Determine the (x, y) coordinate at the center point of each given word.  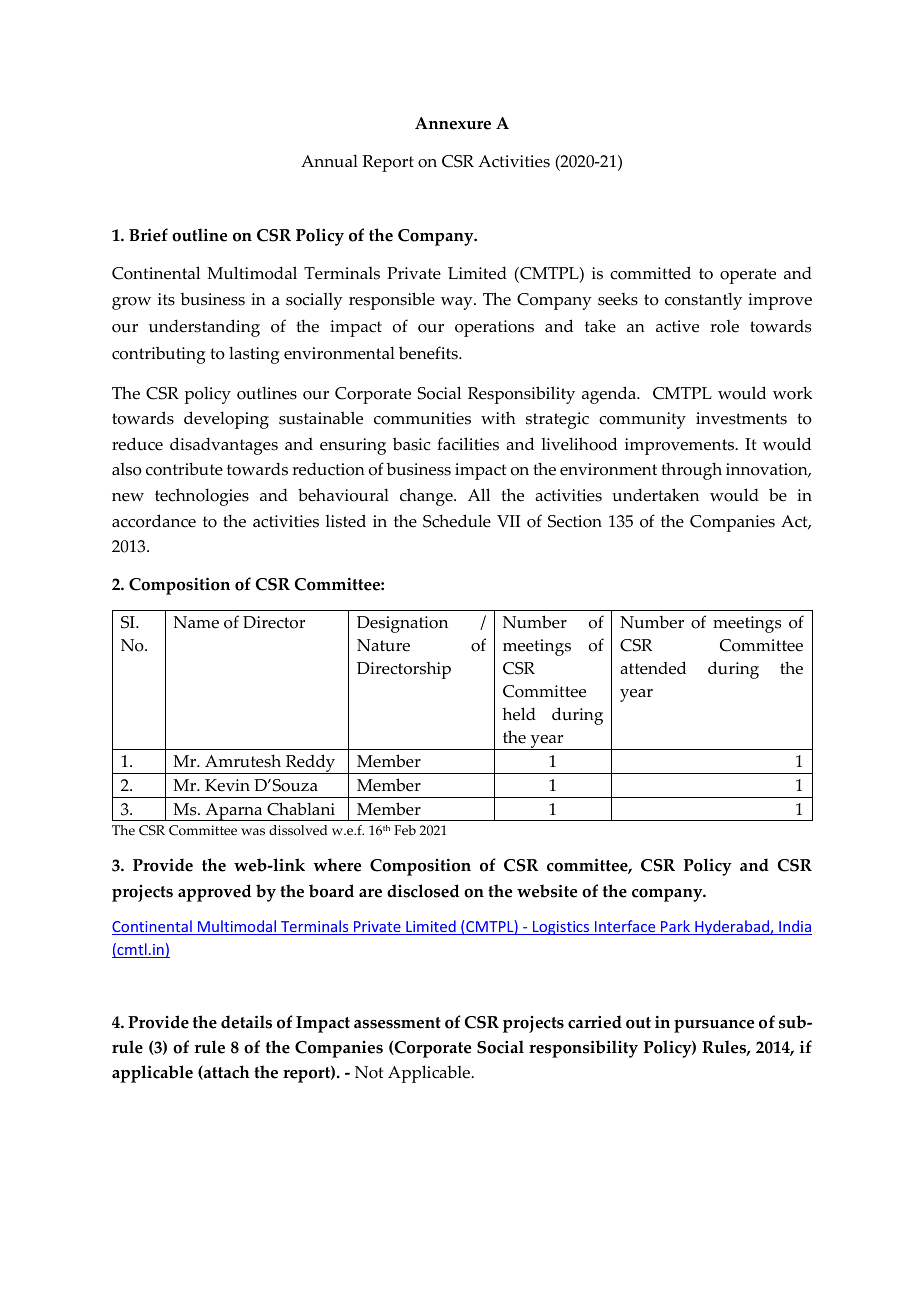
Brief (148, 235)
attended (653, 668)
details (246, 1022)
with (498, 417)
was (253, 831)
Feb (405, 830)
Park (676, 927)
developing (226, 420)
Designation (402, 624)
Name (196, 622)
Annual (329, 161)
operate (748, 276)
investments (741, 418)
